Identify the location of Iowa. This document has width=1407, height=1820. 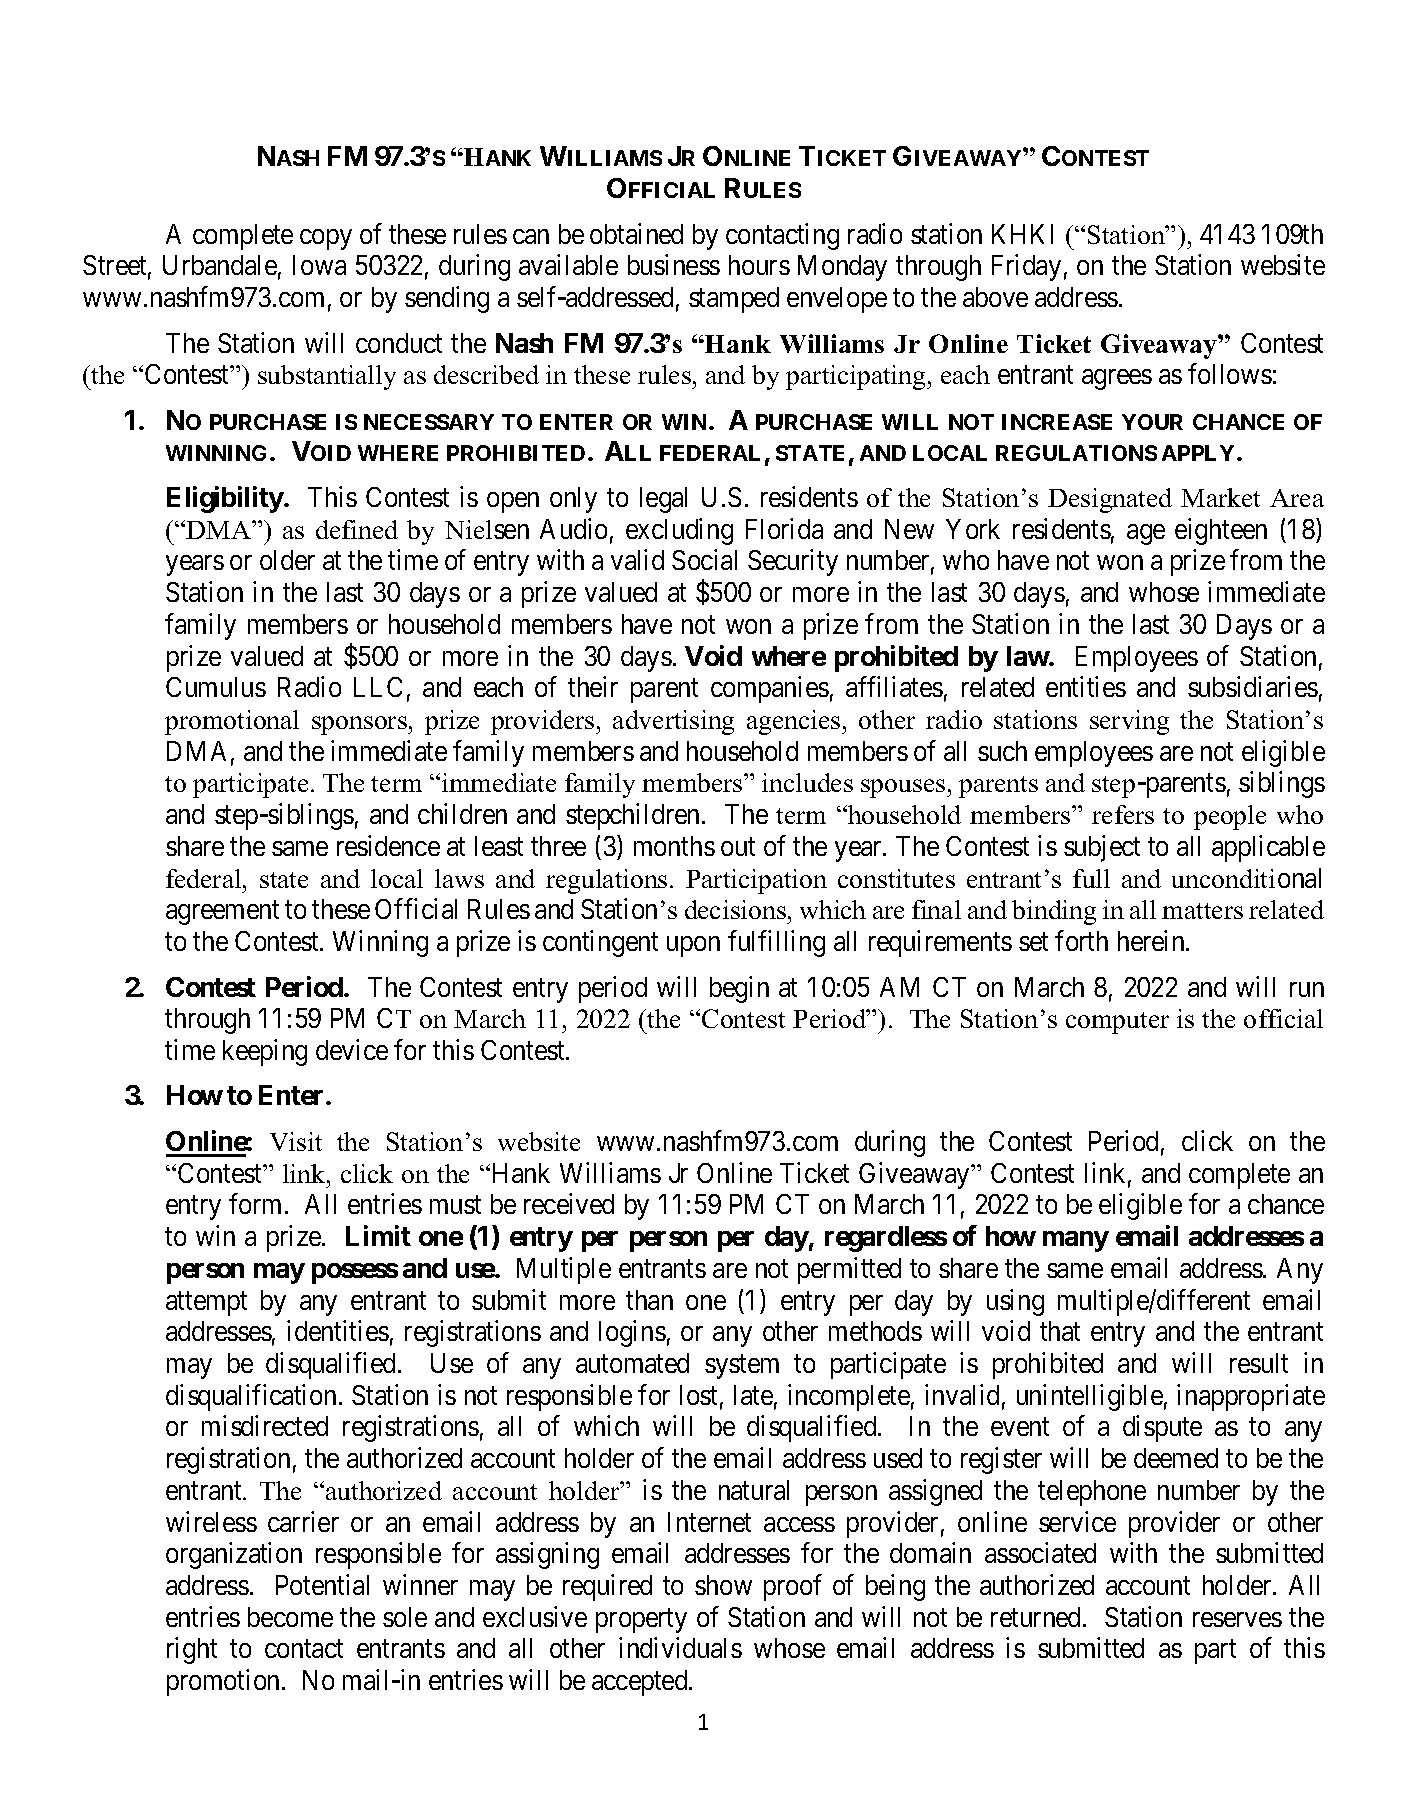
(319, 265).
